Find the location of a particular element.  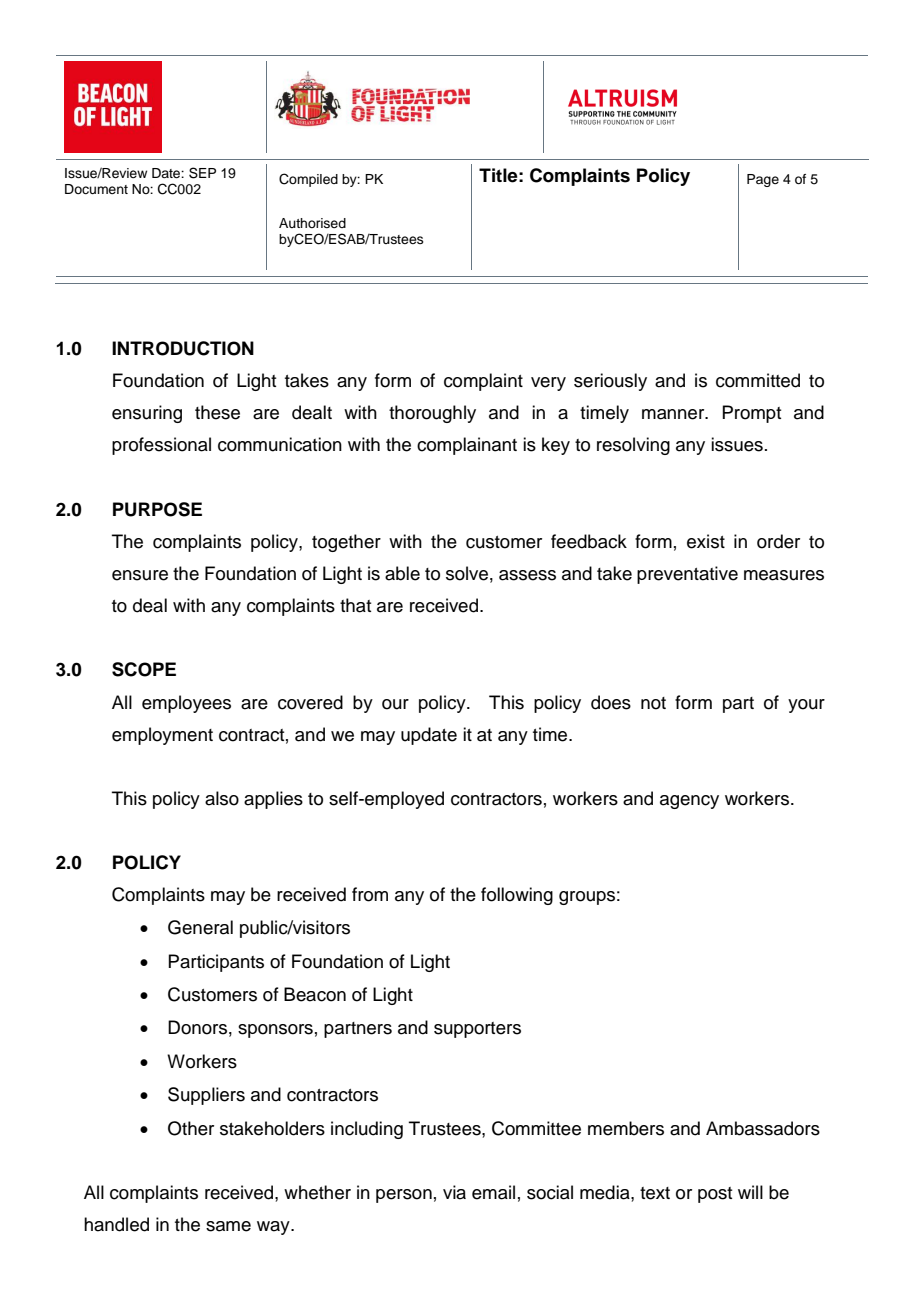

agency is located at coordinates (689, 802).
